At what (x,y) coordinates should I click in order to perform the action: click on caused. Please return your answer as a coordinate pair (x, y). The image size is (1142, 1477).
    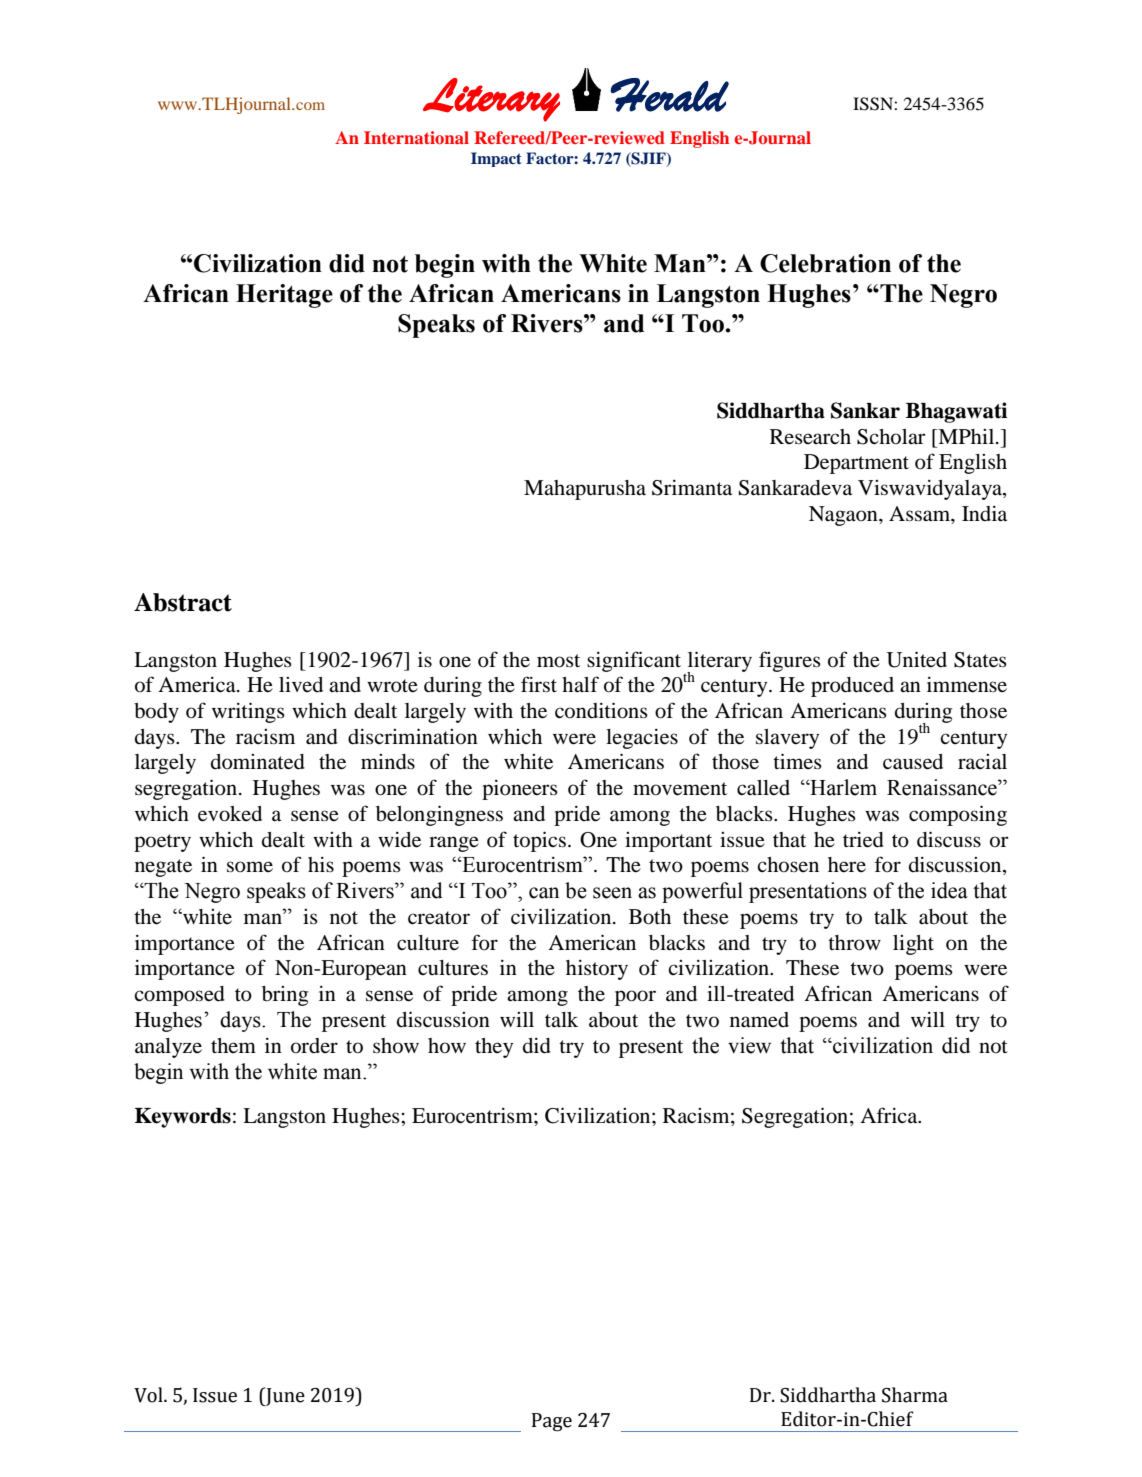
    Looking at the image, I should click on (913, 762).
